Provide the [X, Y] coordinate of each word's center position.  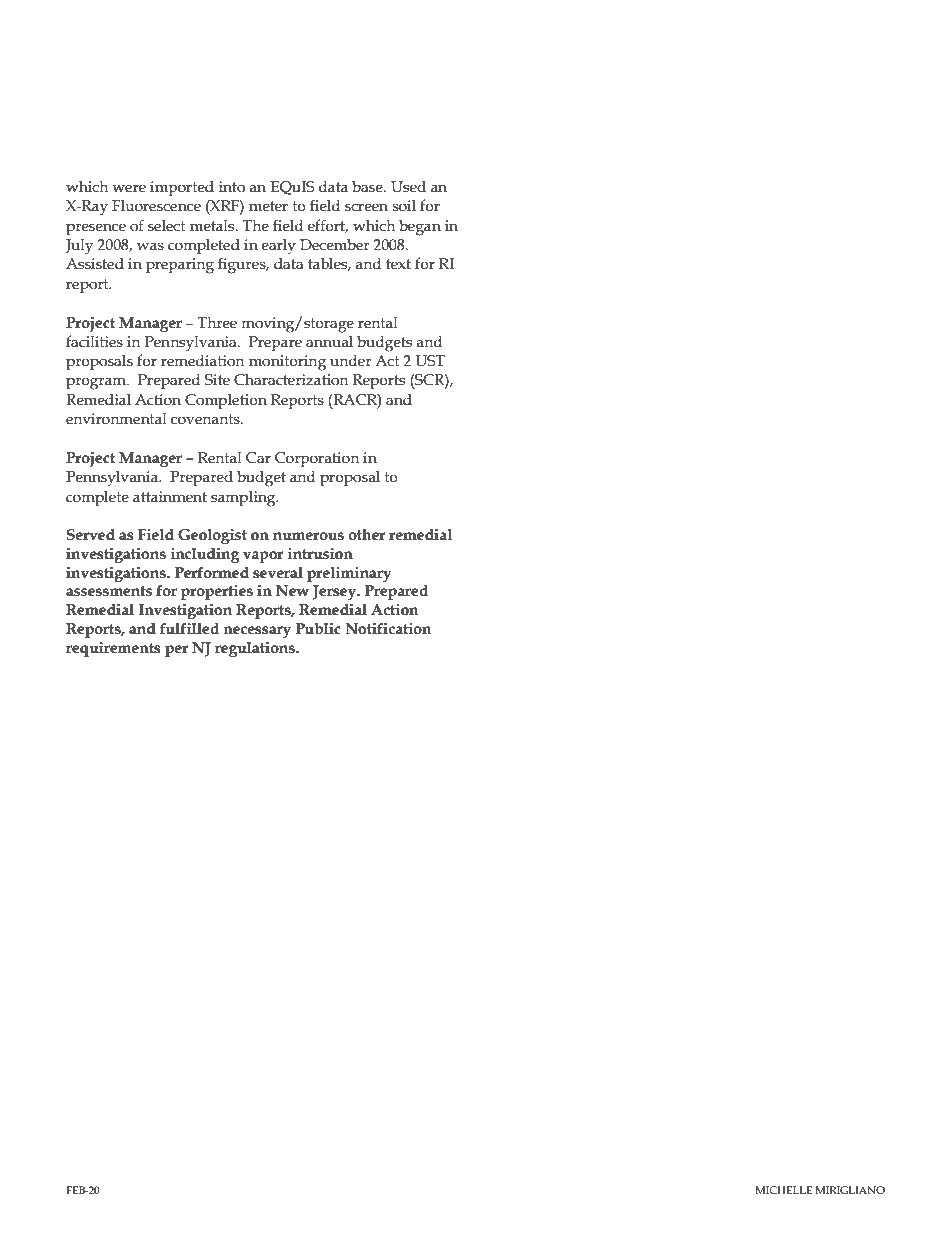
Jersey [336, 592]
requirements [113, 649]
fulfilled [189, 629]
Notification [389, 629]
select [167, 226]
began [420, 227]
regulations [256, 649]
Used [408, 186]
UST [430, 361]
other [367, 535]
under [351, 361]
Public [318, 629]
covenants [206, 419]
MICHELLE [784, 1190]
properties [217, 592]
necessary [257, 632]
